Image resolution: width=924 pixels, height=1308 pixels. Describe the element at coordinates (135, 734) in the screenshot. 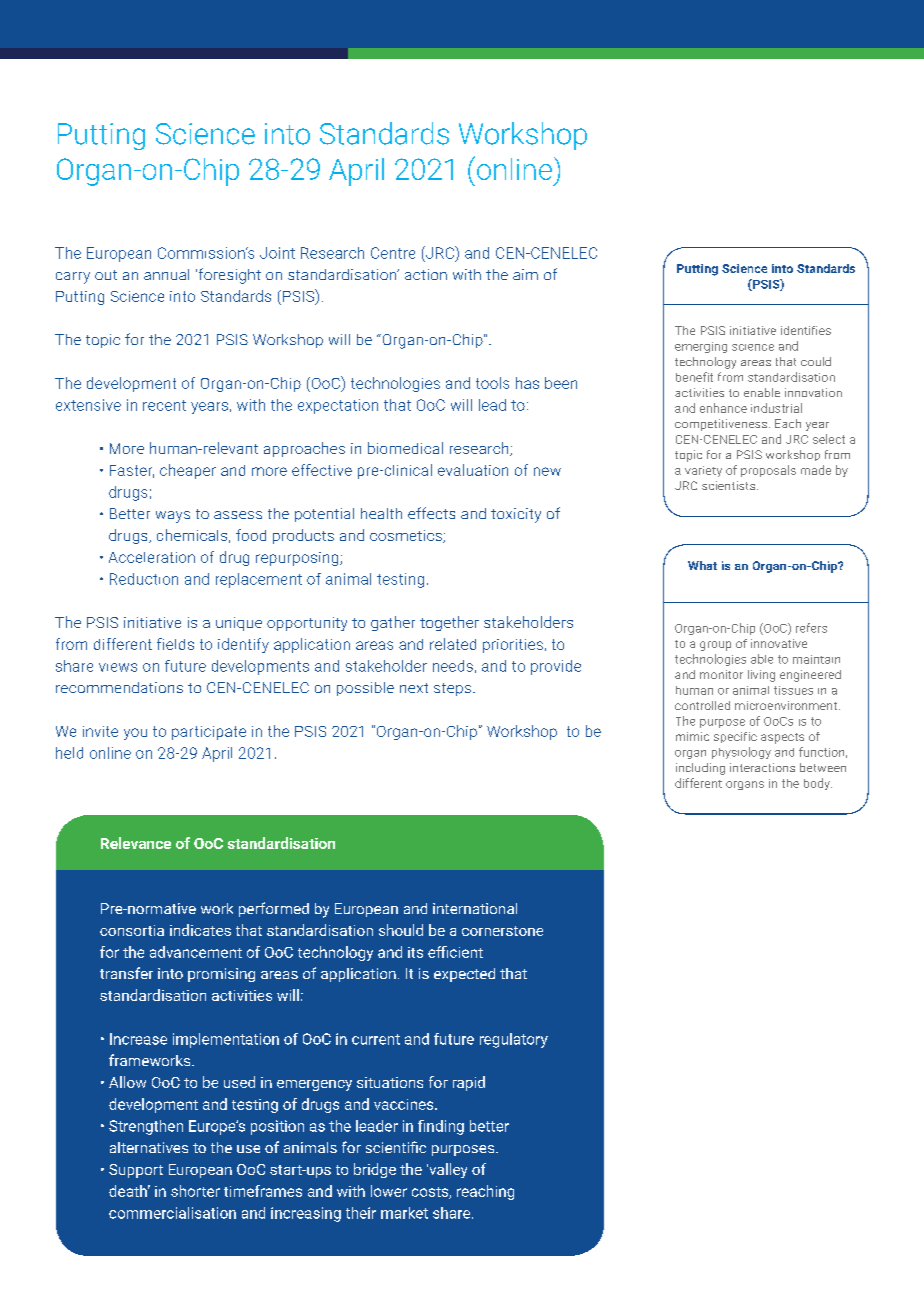

I see `you` at that location.
